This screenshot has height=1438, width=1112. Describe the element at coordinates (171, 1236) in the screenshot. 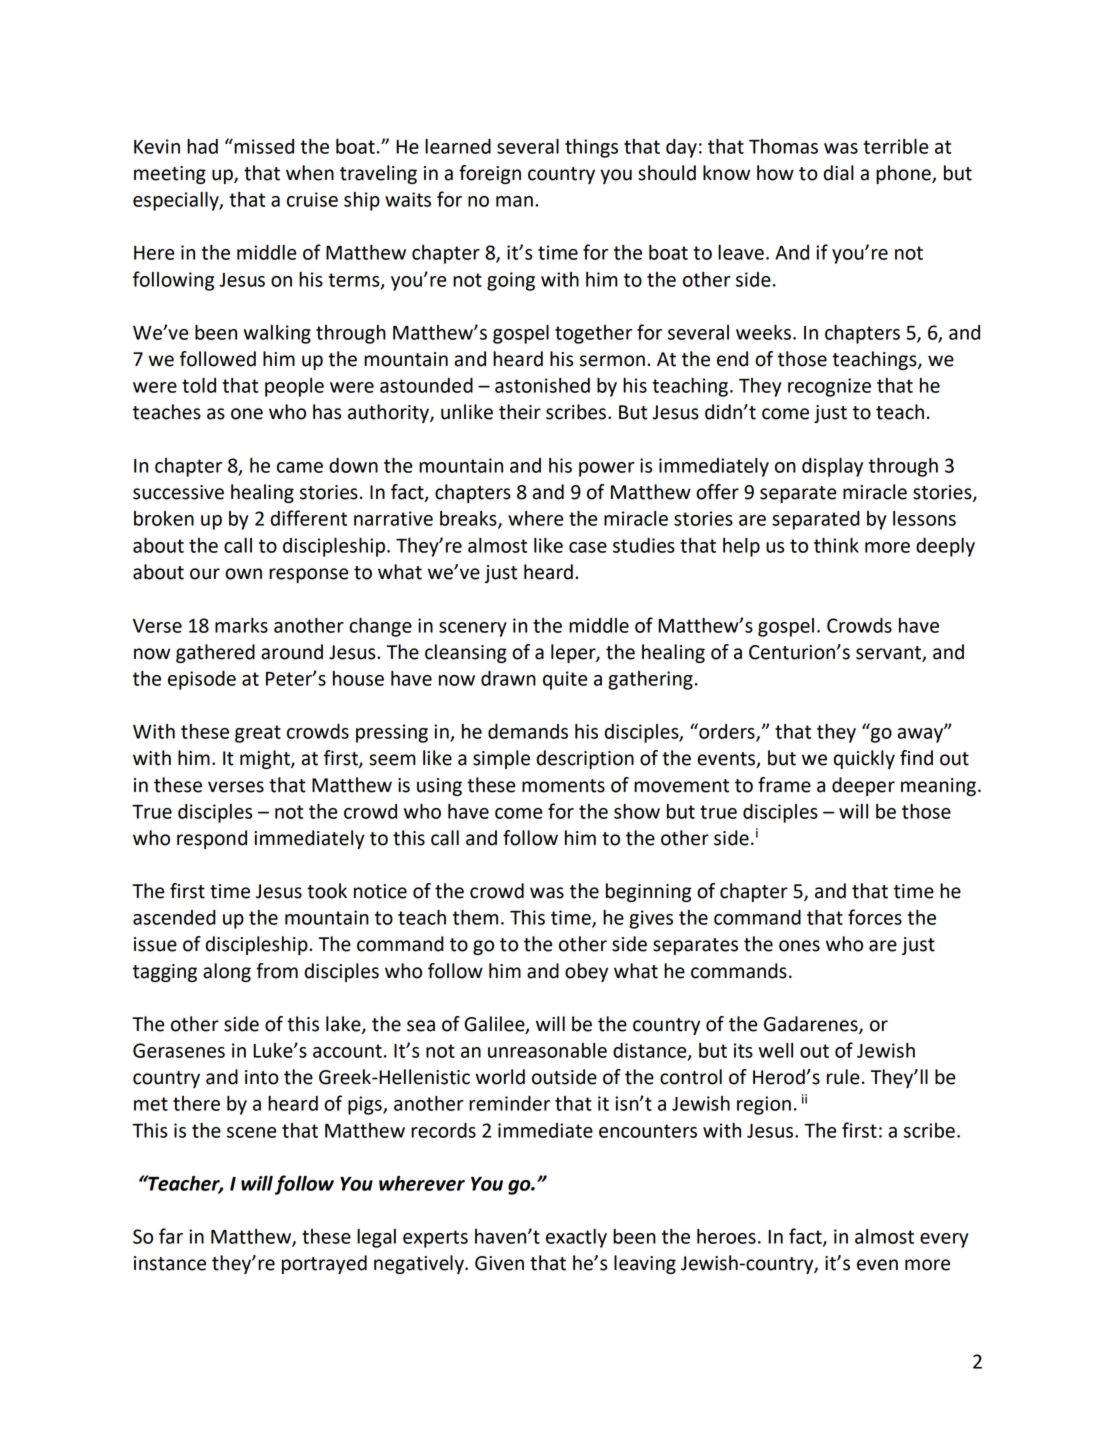

I see `far` at that location.
